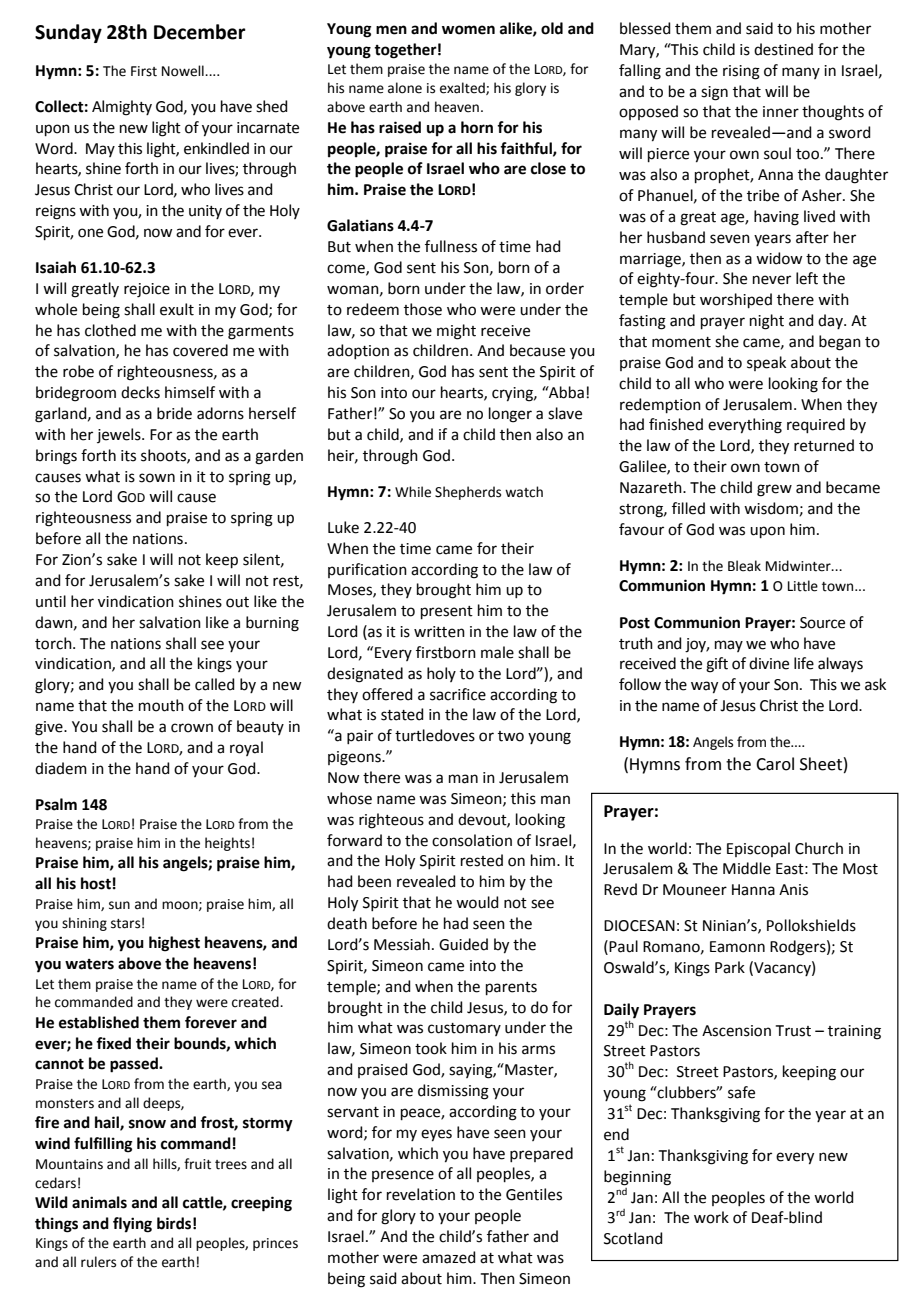 This document has width=924, height=1308. What do you see at coordinates (769, 663) in the document?
I see `divine` at bounding box center [769, 663].
